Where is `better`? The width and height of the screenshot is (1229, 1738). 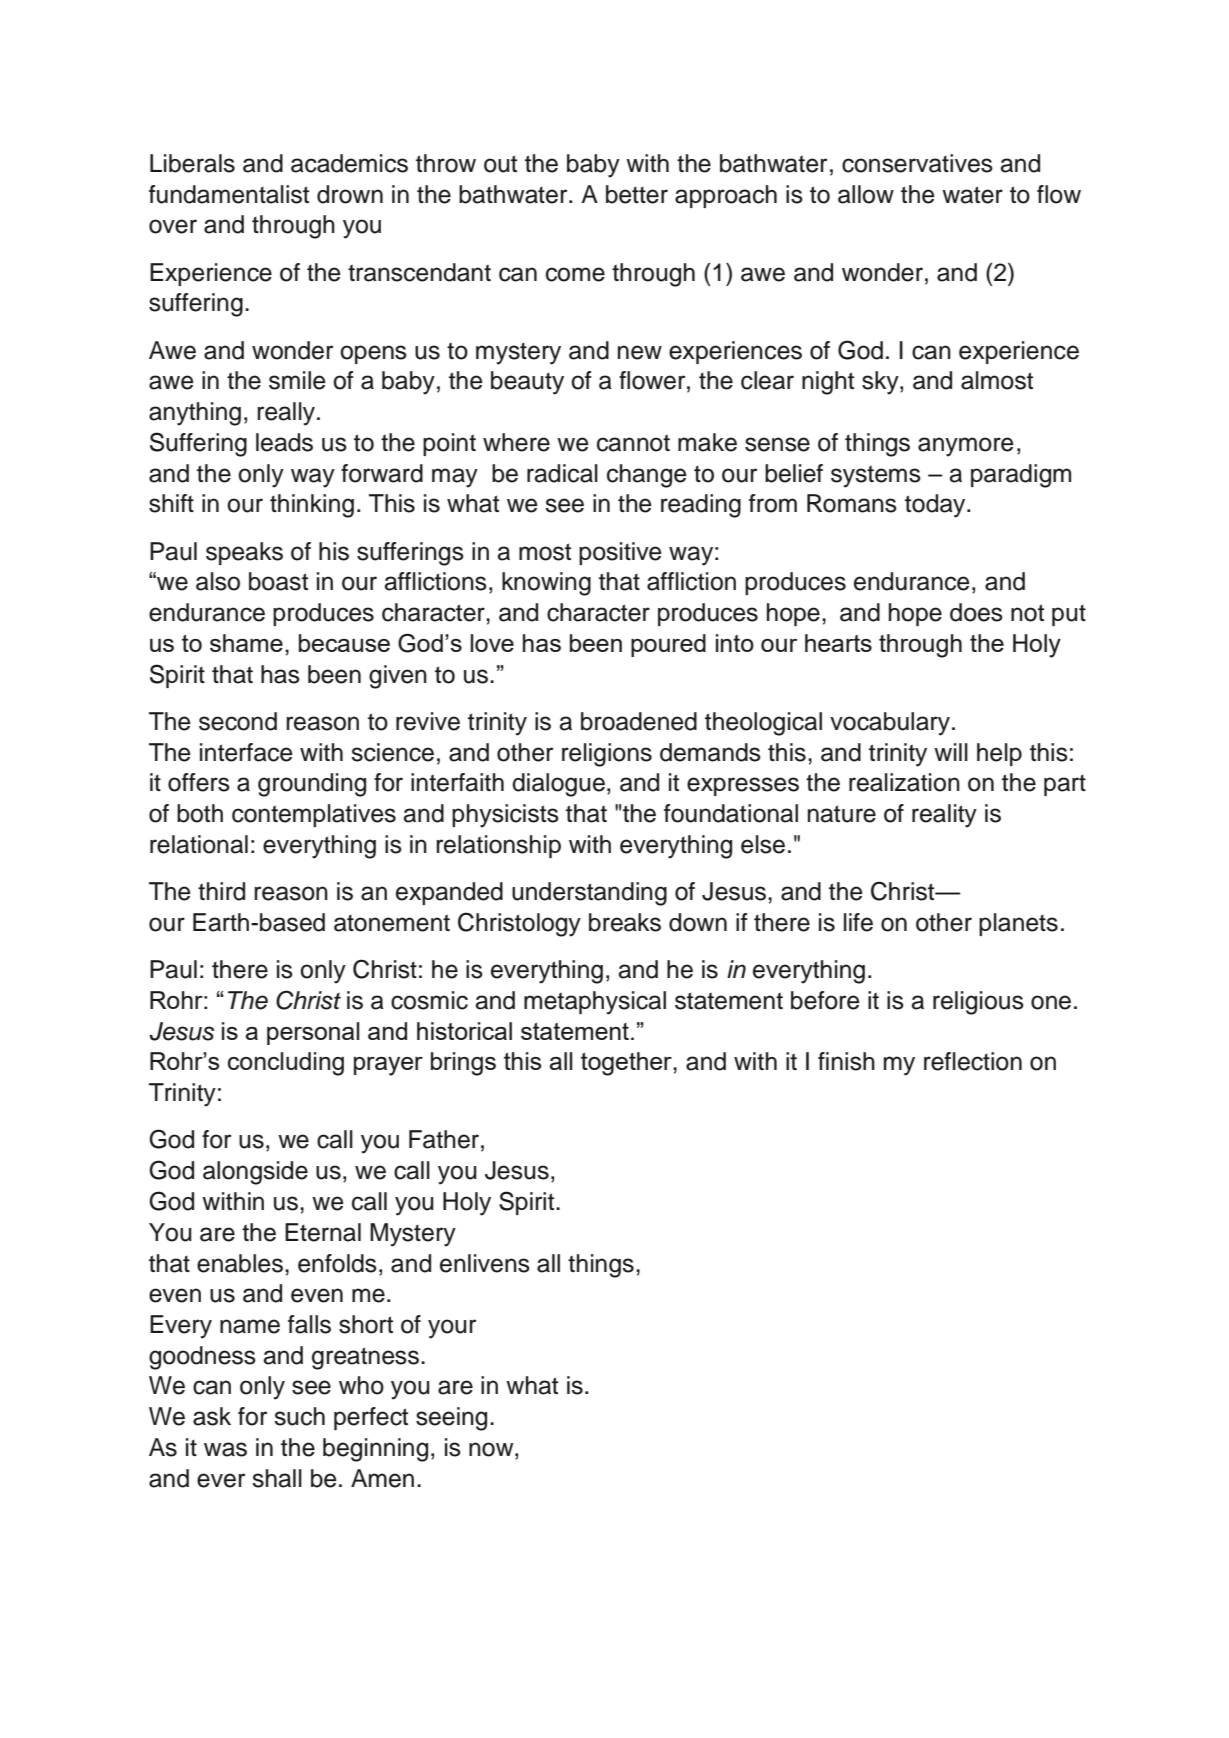 better is located at coordinates (637, 194).
